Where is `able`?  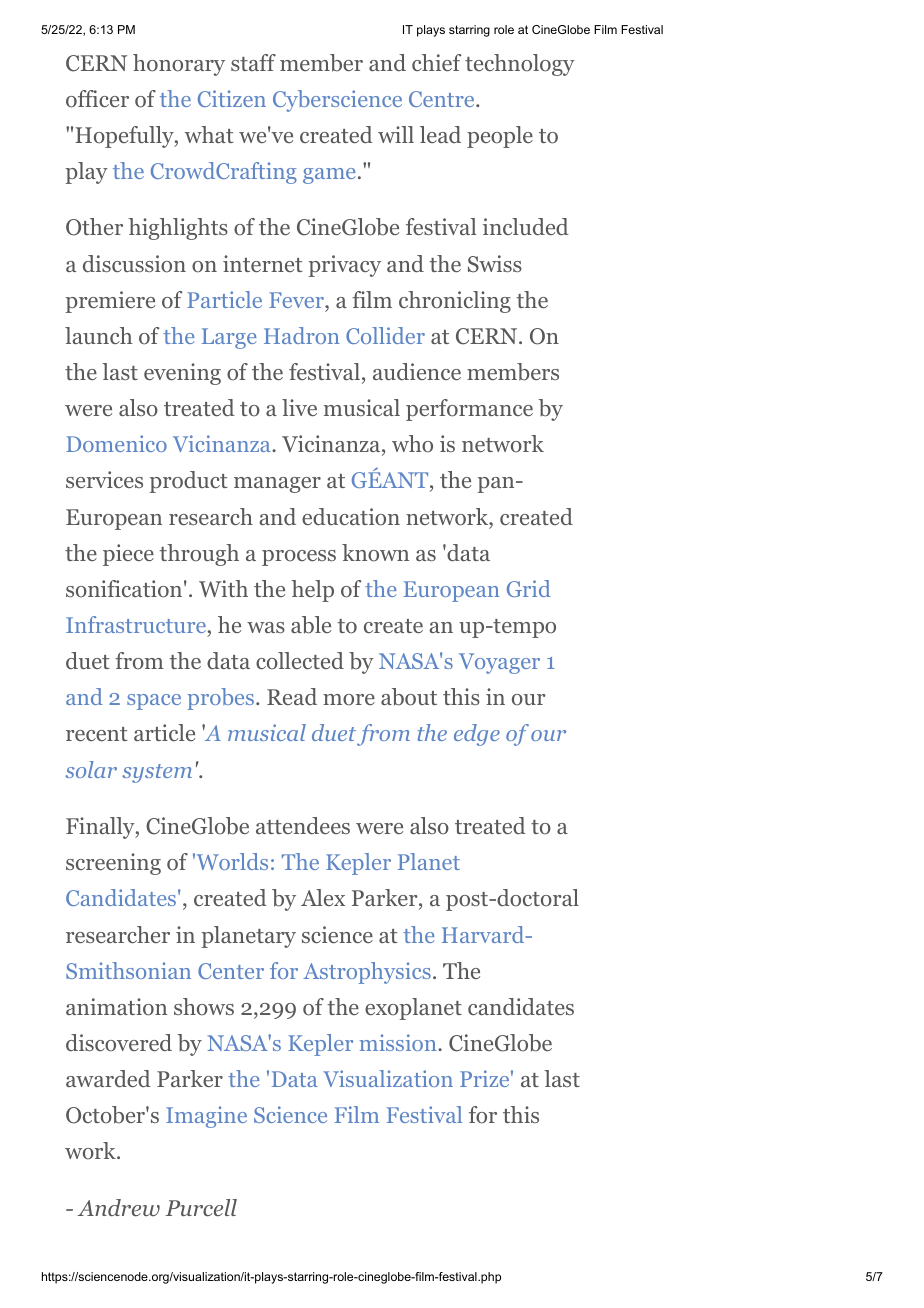
able is located at coordinates (311, 625).
